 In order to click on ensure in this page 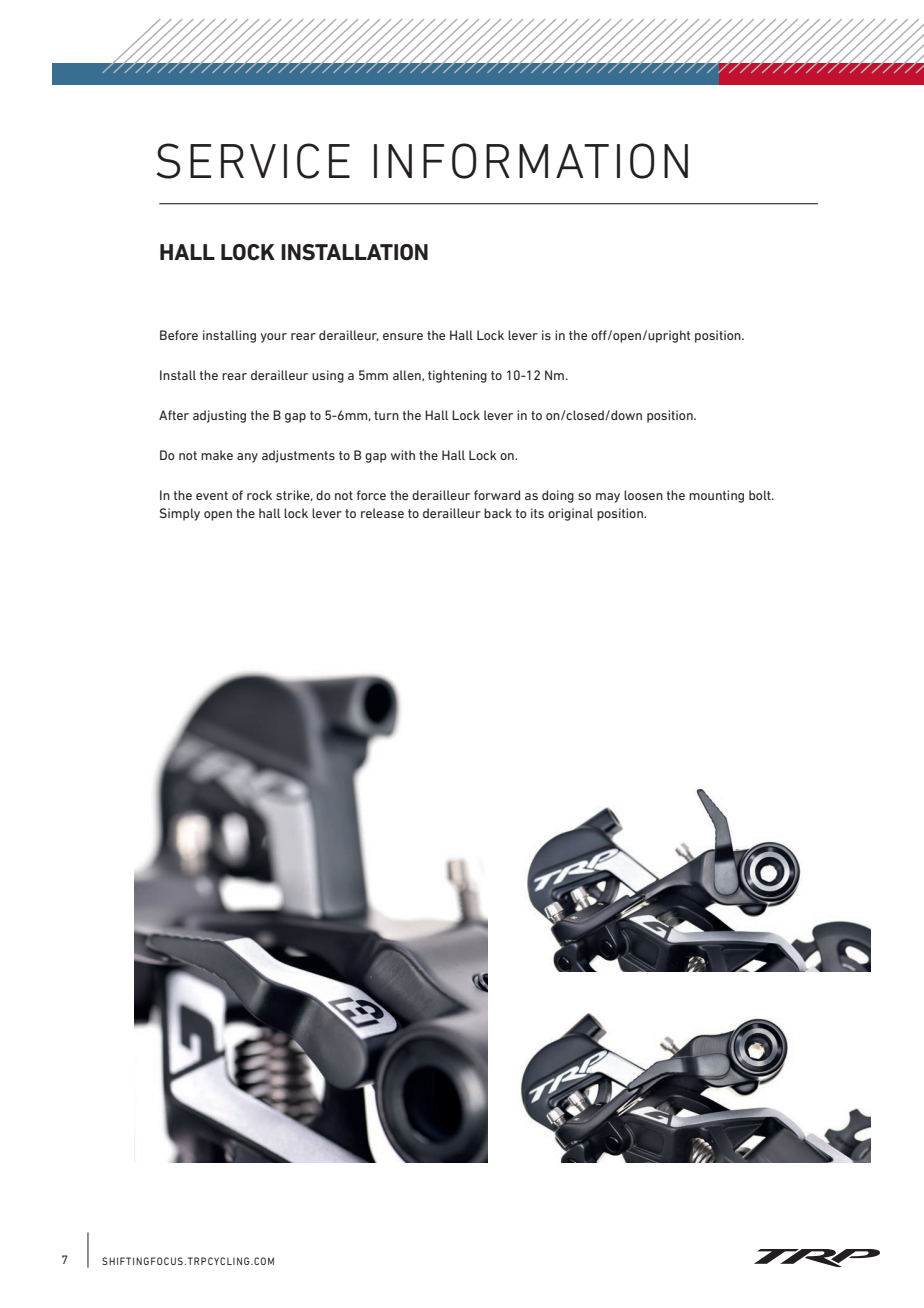, I will do `click(403, 336)`.
